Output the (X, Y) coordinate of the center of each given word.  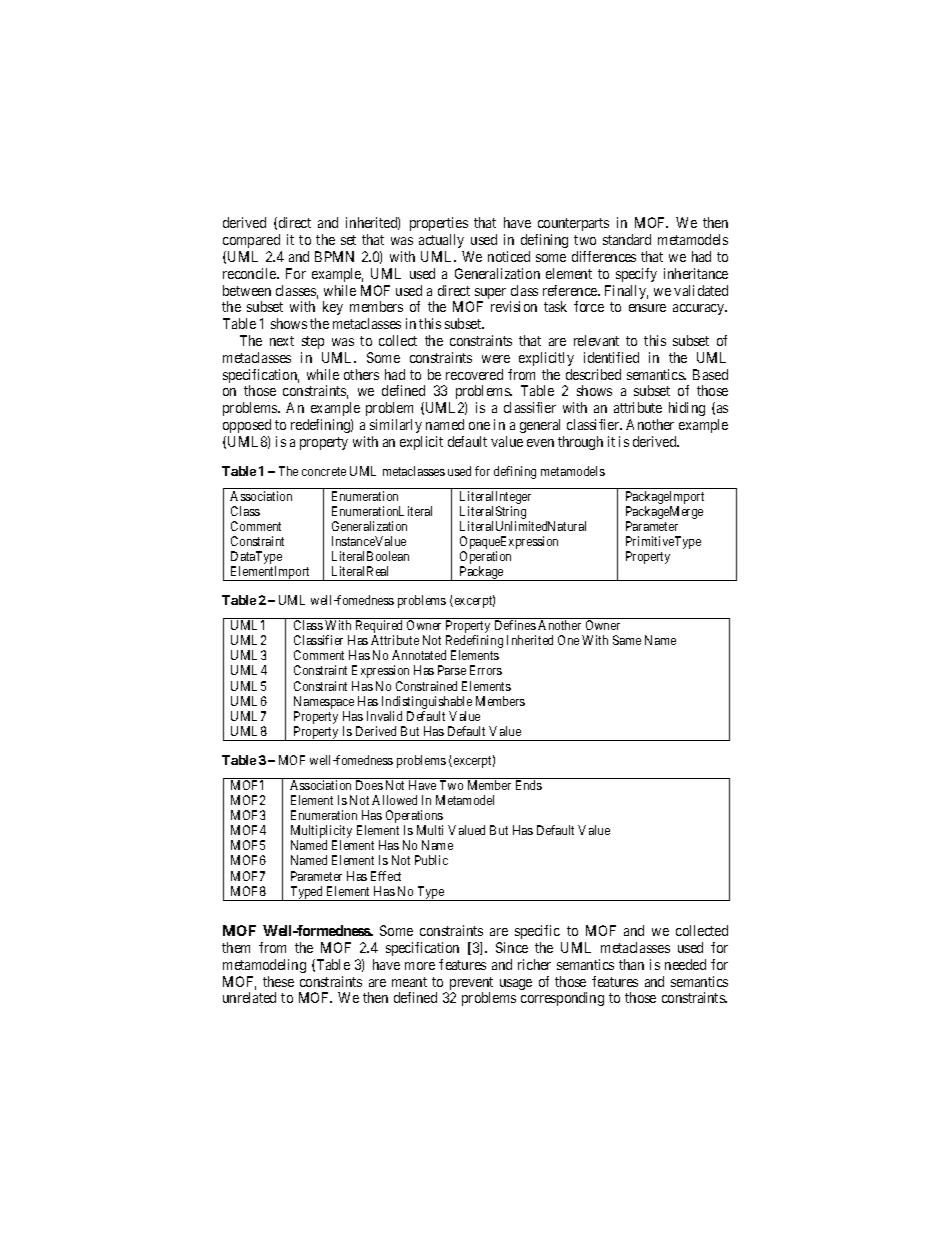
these (278, 981)
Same (627, 640)
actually (441, 241)
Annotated (419, 655)
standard (627, 239)
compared (251, 241)
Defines (515, 625)
